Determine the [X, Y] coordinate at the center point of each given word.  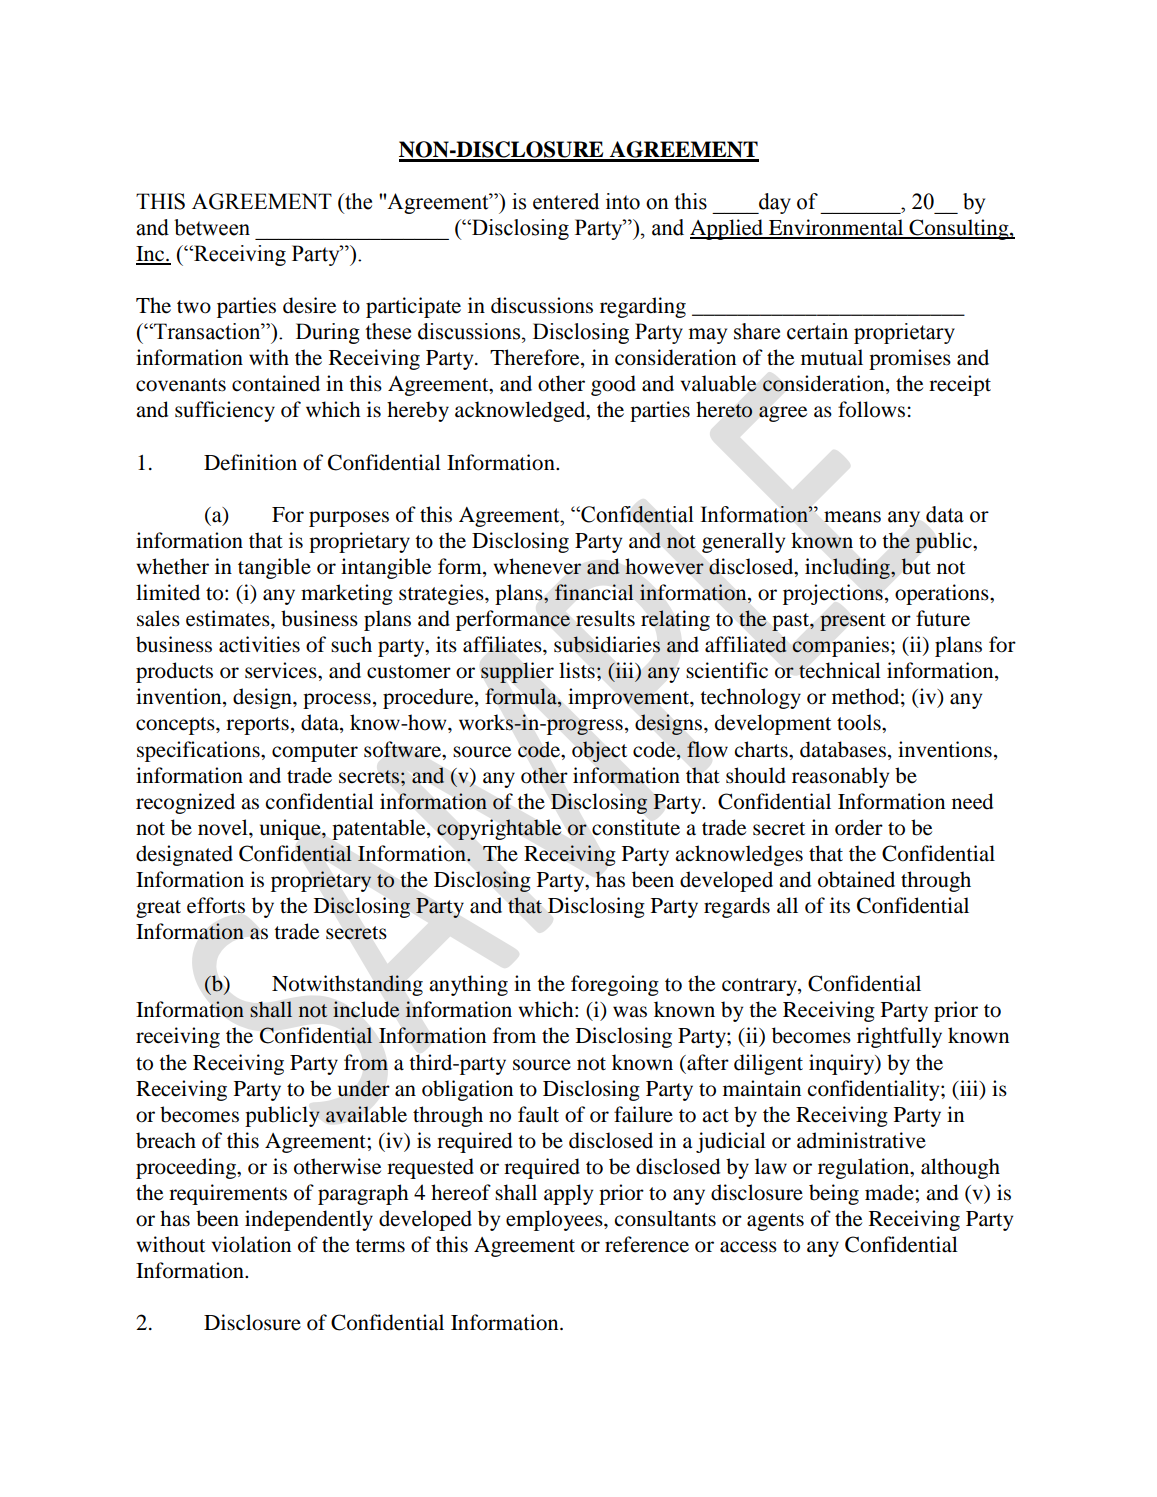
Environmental [836, 228]
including [848, 568]
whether [172, 566]
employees [555, 1220]
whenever [537, 566]
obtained [856, 879]
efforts [216, 905]
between [212, 227]
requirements [228, 1194]
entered [566, 201]
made [890, 1192]
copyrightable [499, 829]
